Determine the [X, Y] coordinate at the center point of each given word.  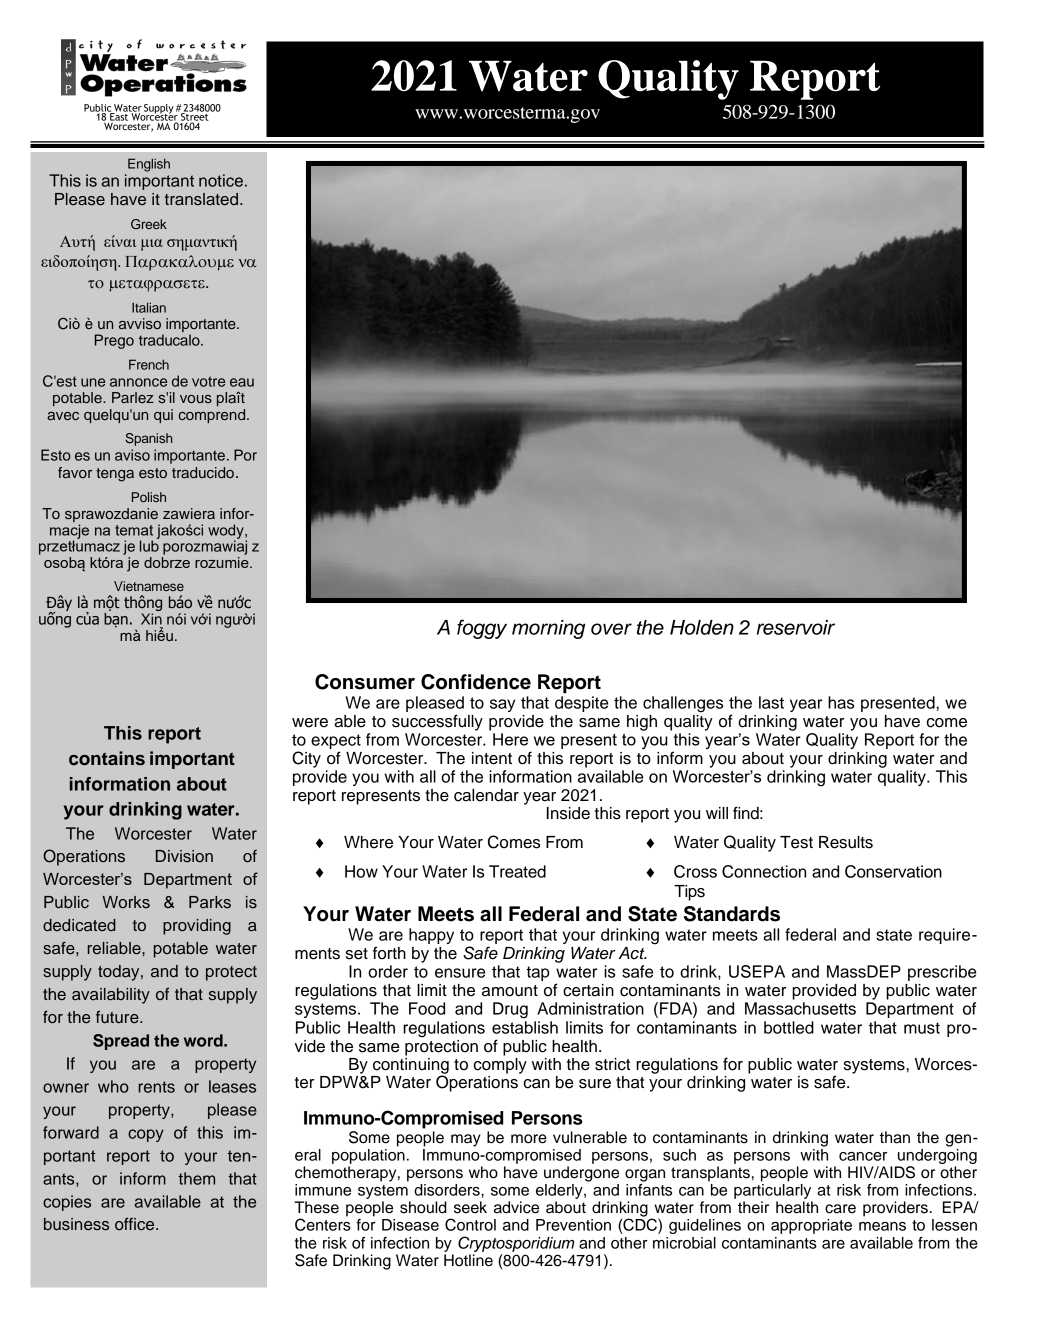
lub [149, 545]
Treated [517, 871]
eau [242, 382]
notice [221, 180]
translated [203, 199]
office [136, 1224]
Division [184, 856]
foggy [482, 629]
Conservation [893, 871]
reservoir [796, 627]
